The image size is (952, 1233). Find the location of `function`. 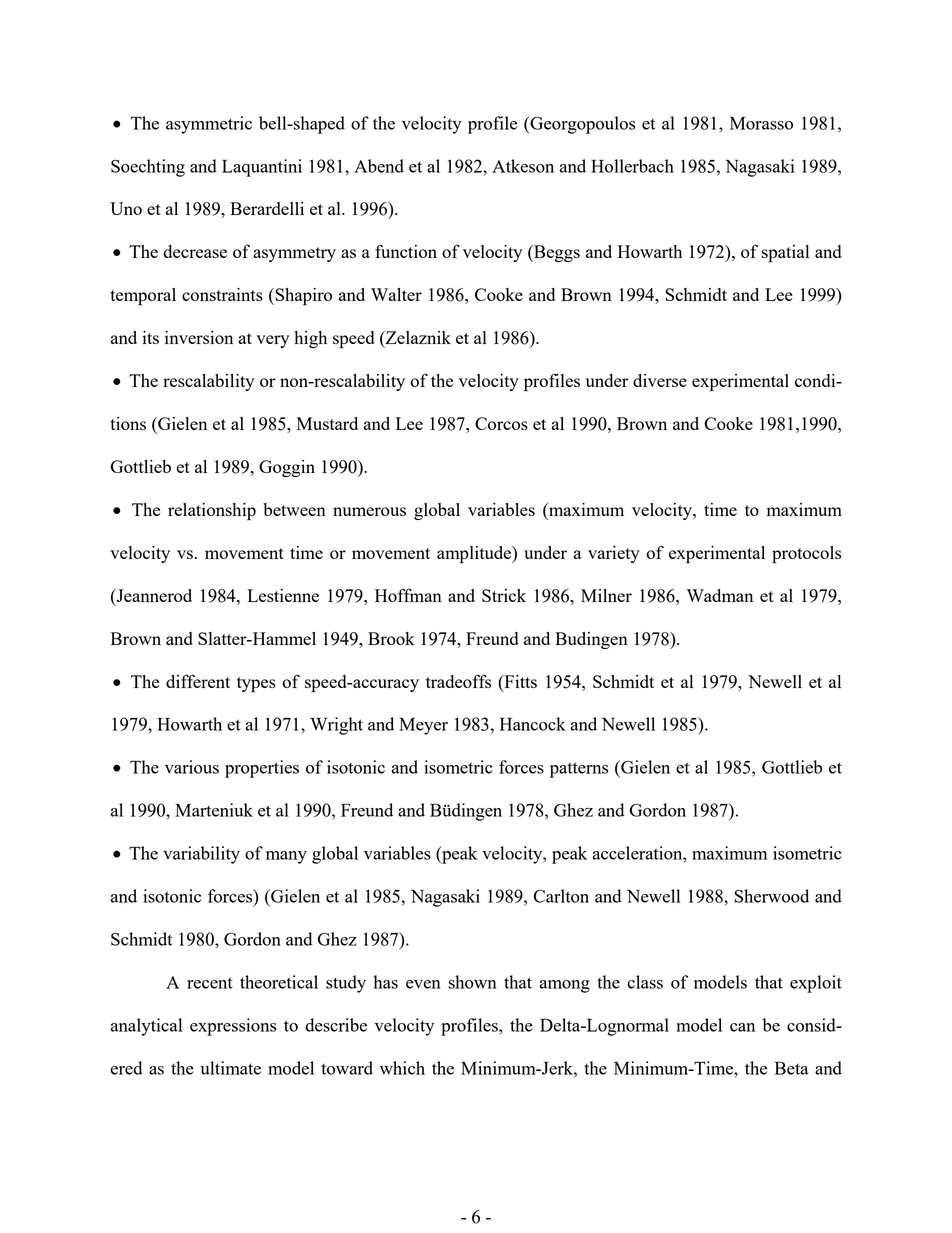

function is located at coordinates (406, 251).
